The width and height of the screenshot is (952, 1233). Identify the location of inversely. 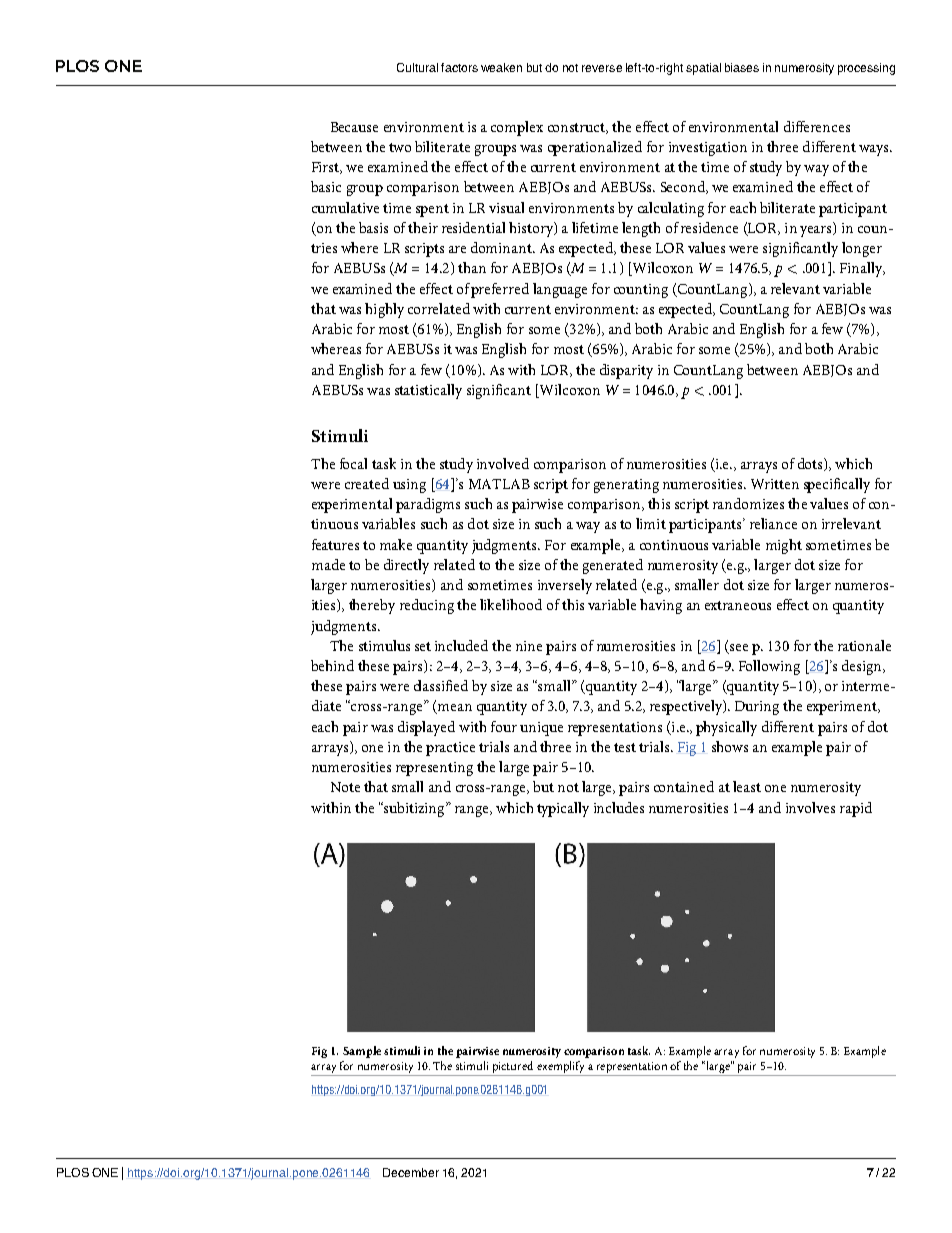
(565, 586).
